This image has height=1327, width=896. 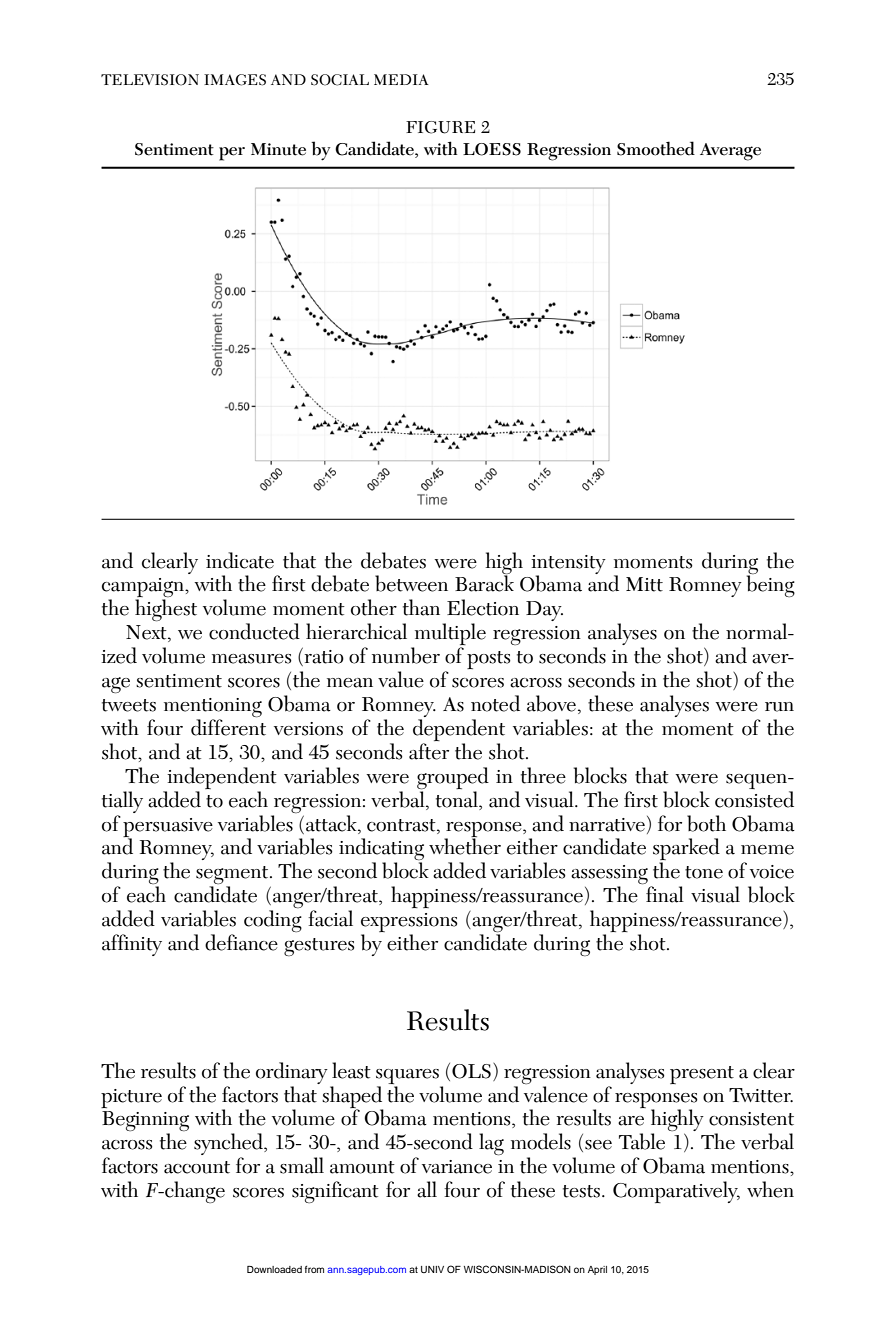 What do you see at coordinates (432, 1269) in the image?
I see `UNIV` at bounding box center [432, 1269].
